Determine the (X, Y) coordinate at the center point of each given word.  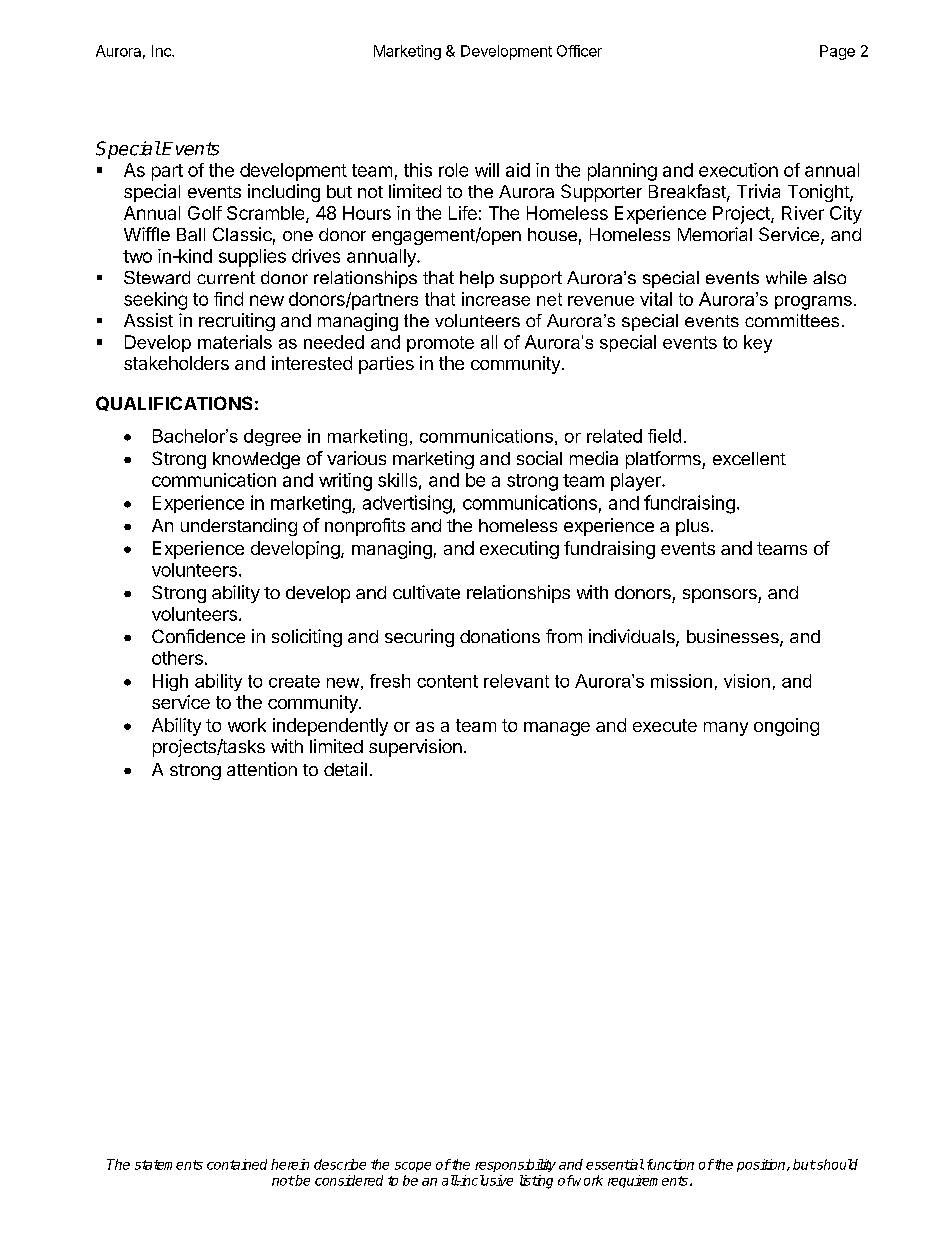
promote (440, 344)
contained (237, 1164)
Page (837, 52)
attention (262, 769)
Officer (579, 51)
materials (235, 342)
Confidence (198, 636)
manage (557, 729)
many (726, 729)
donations (500, 636)
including (284, 193)
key (758, 344)
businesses (734, 637)
